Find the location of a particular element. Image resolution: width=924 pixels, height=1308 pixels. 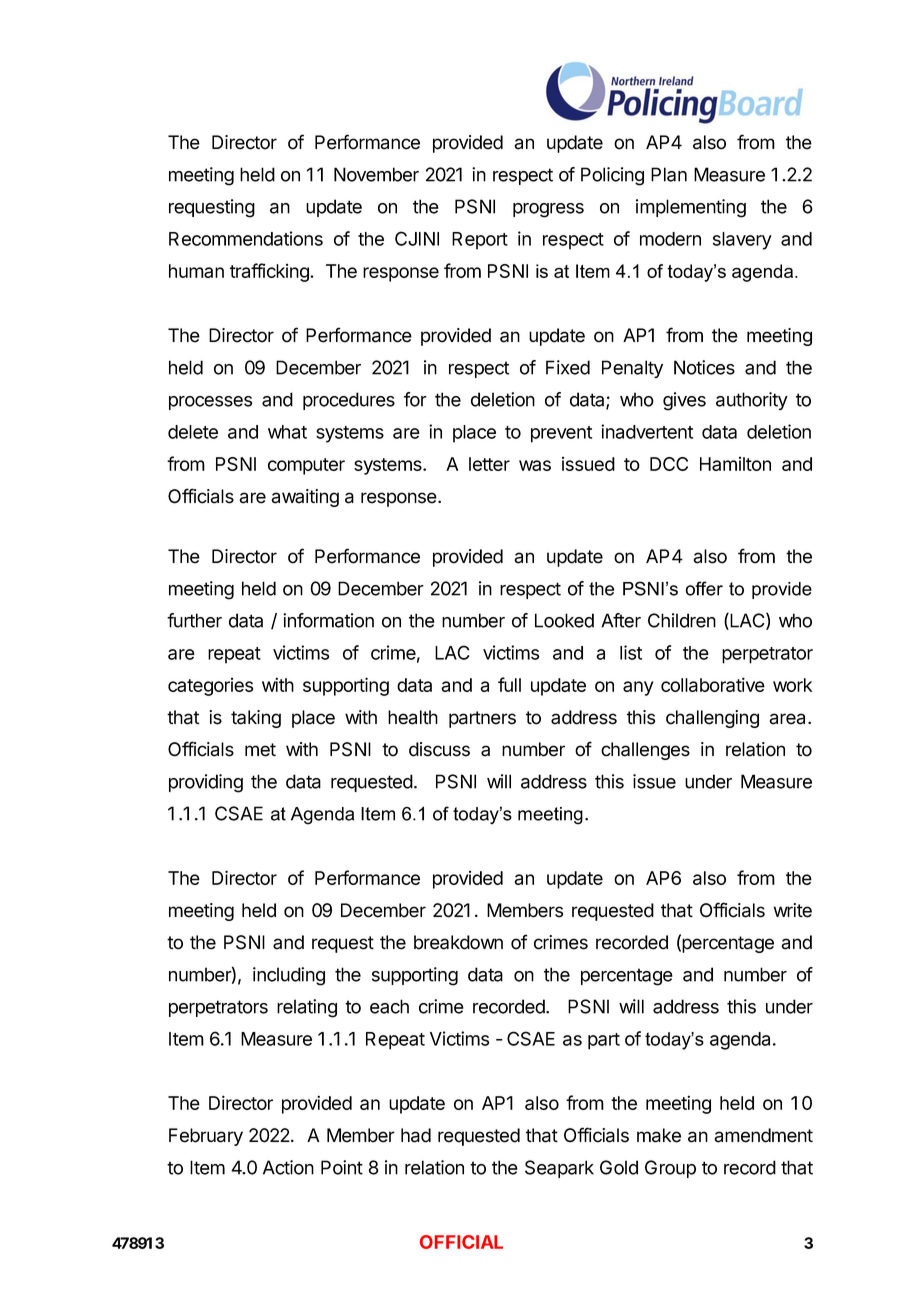

collaborative is located at coordinates (713, 684).
